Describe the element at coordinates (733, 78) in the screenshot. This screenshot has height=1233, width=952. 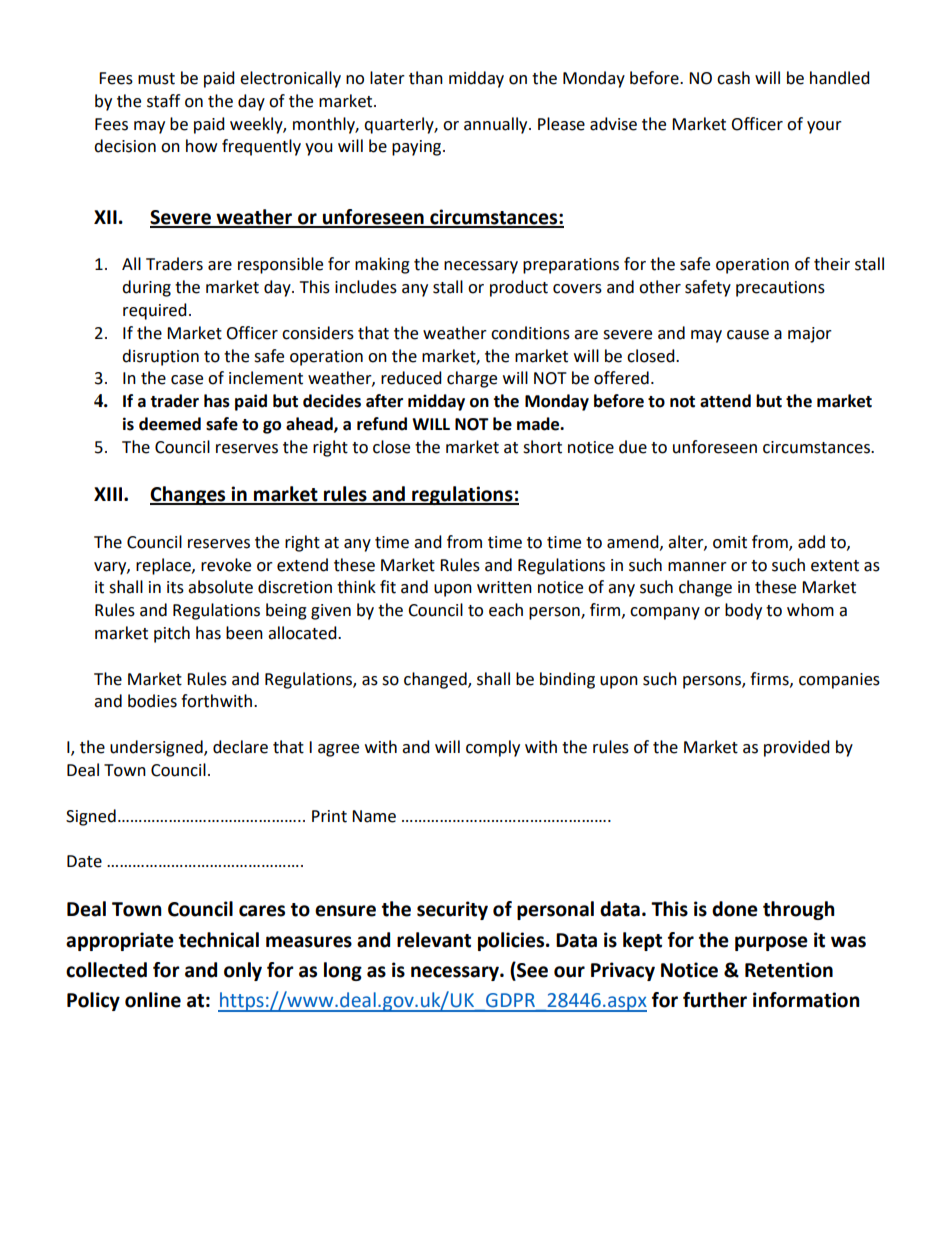
I see `cash` at that location.
